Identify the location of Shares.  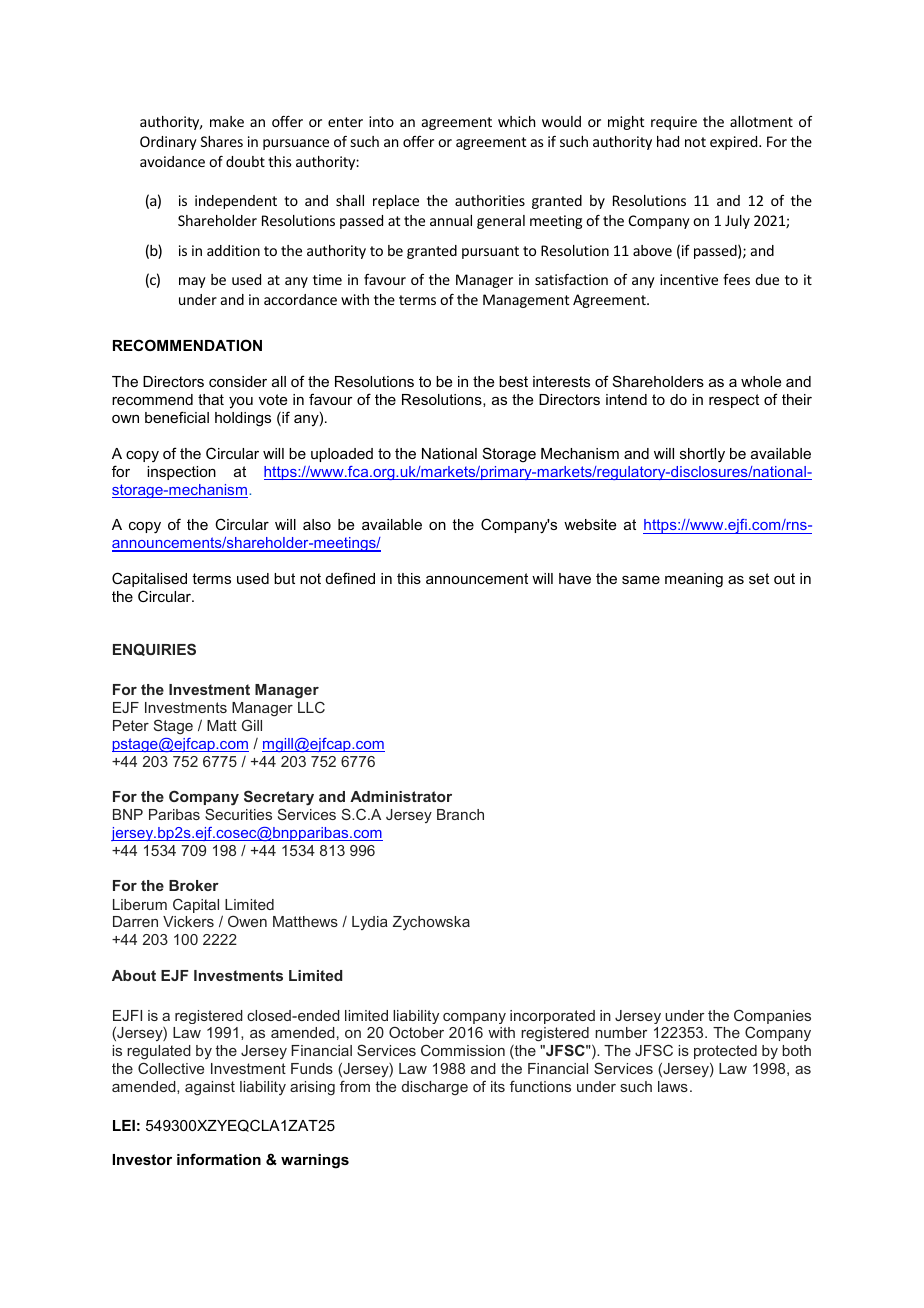
(222, 141).
